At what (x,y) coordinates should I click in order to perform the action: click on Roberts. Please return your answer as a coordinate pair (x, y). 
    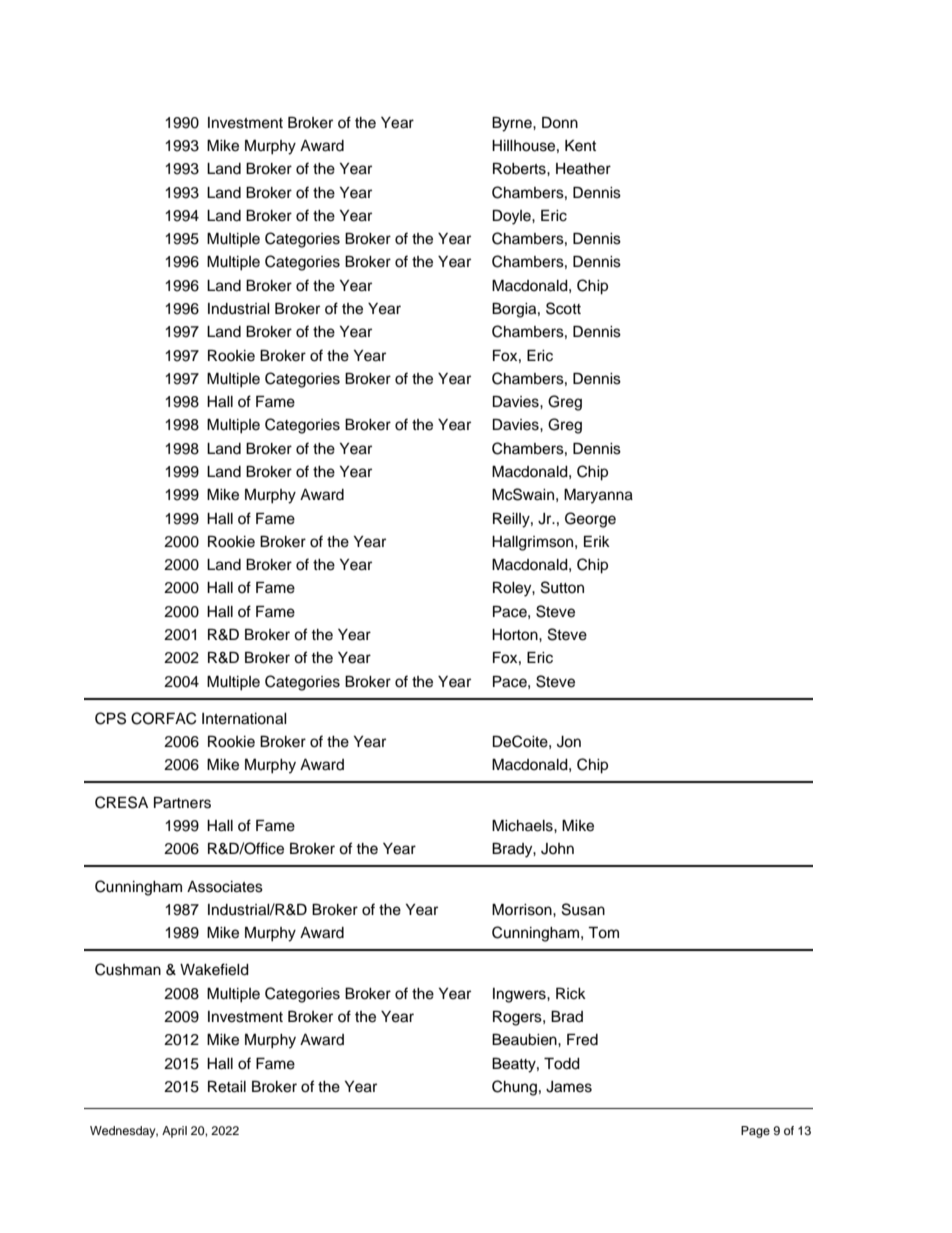
    Looking at the image, I should click on (520, 169).
